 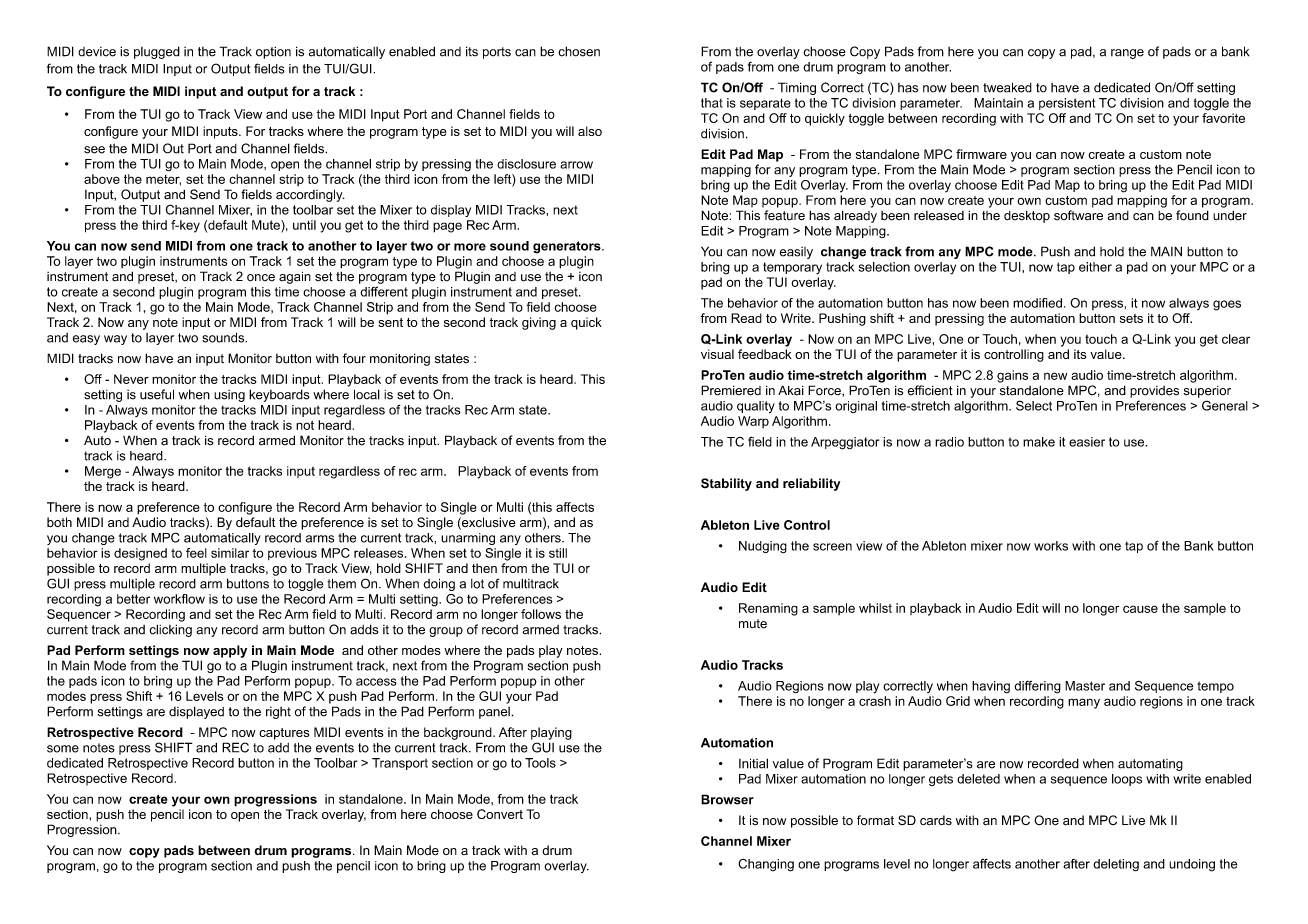 I want to click on cause, so click(x=1140, y=609).
